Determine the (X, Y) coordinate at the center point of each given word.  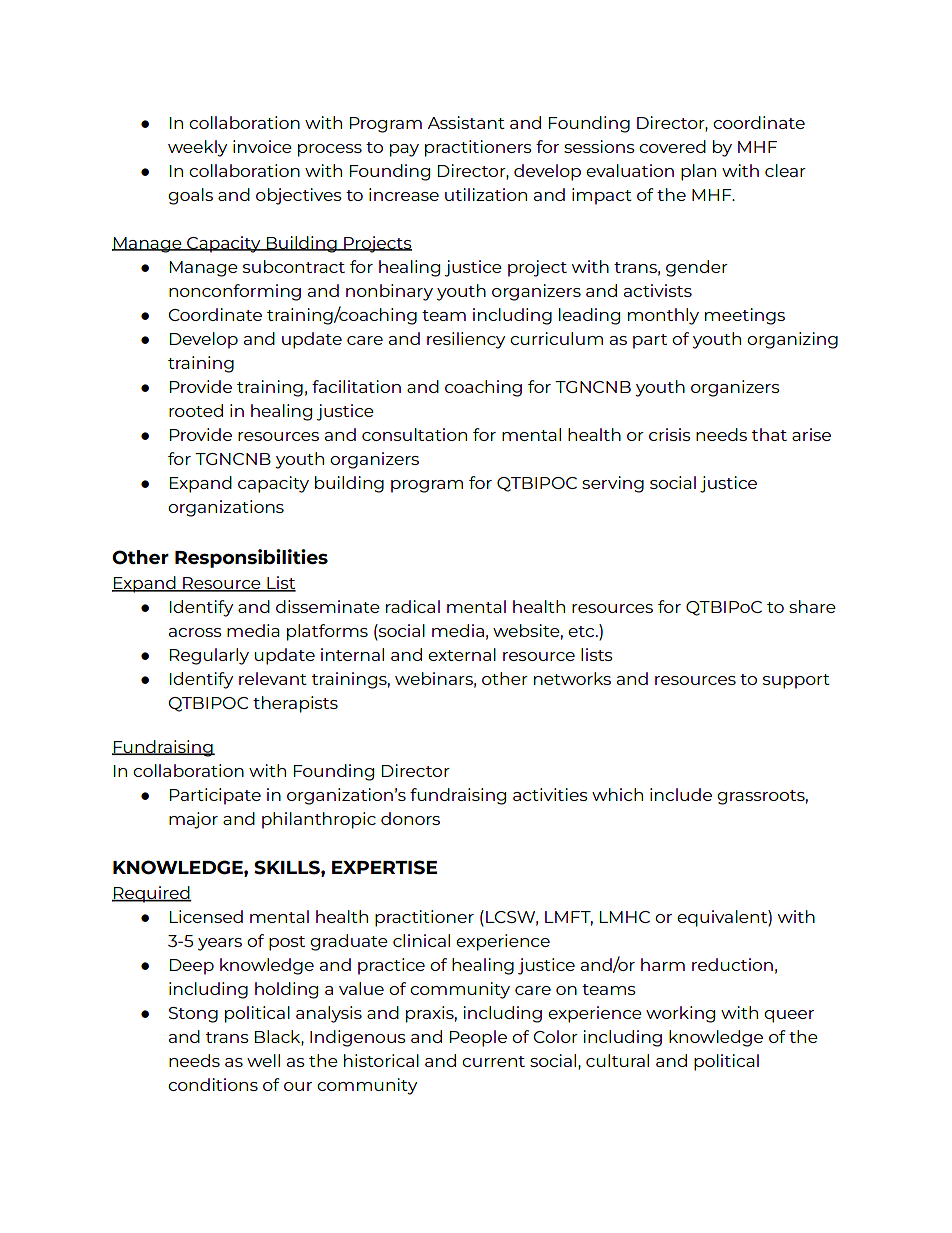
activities (550, 794)
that (769, 434)
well (263, 1060)
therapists (295, 704)
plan (698, 172)
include (681, 794)
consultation (414, 434)
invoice (262, 146)
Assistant (466, 122)
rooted (196, 410)
